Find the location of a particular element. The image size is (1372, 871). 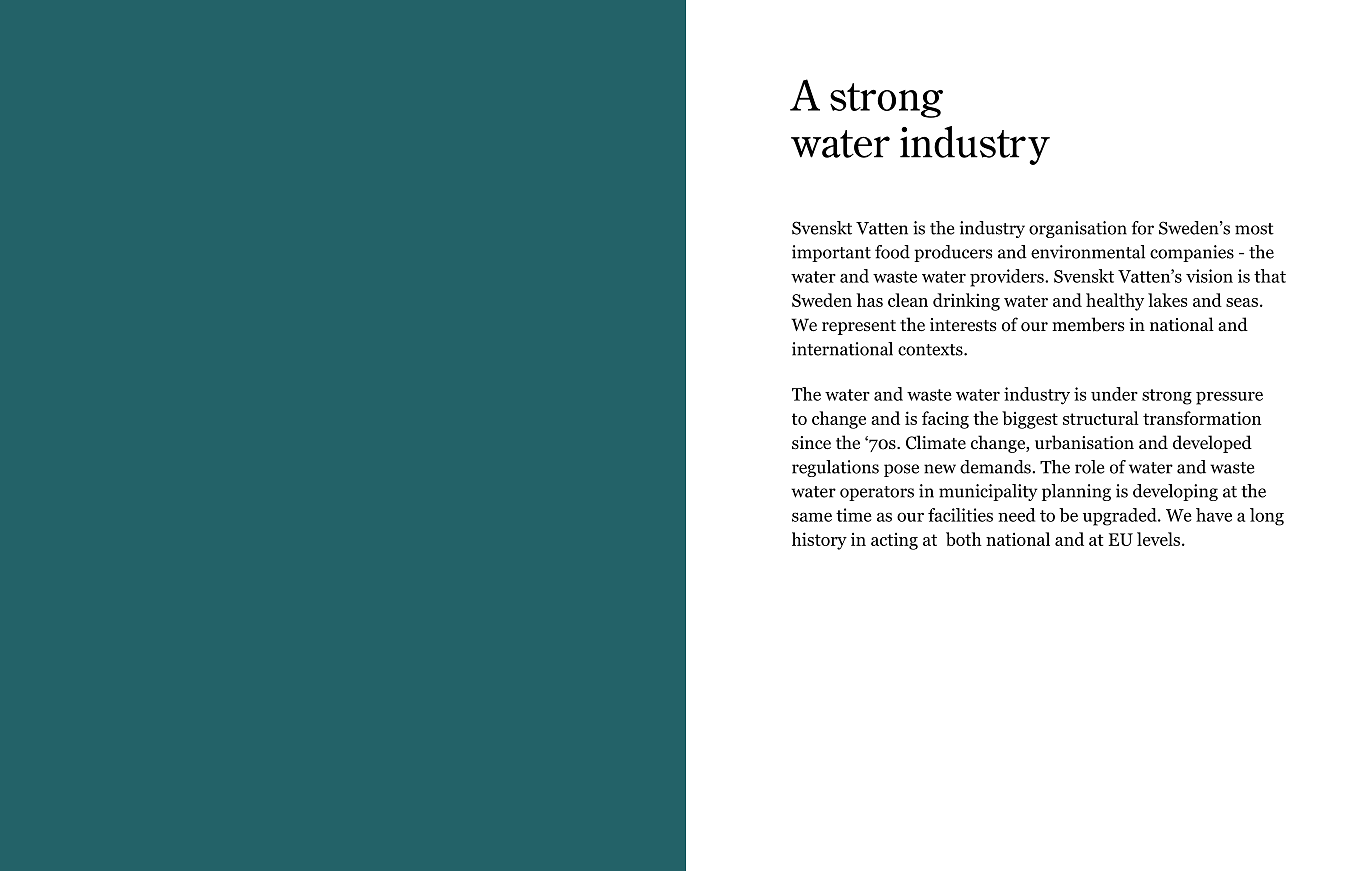

has is located at coordinates (869, 300).
